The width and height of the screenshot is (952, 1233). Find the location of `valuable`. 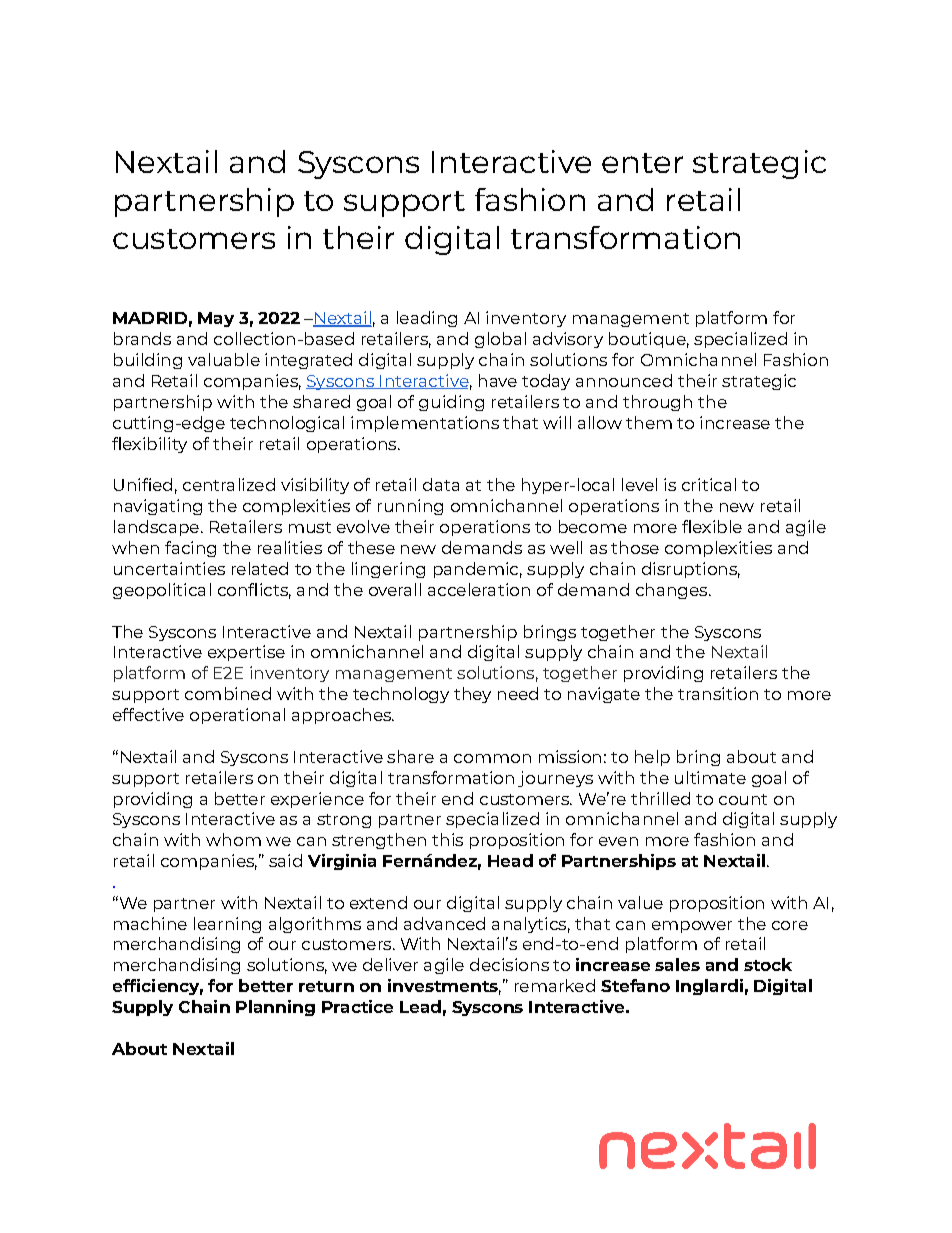

valuable is located at coordinates (224, 359).
